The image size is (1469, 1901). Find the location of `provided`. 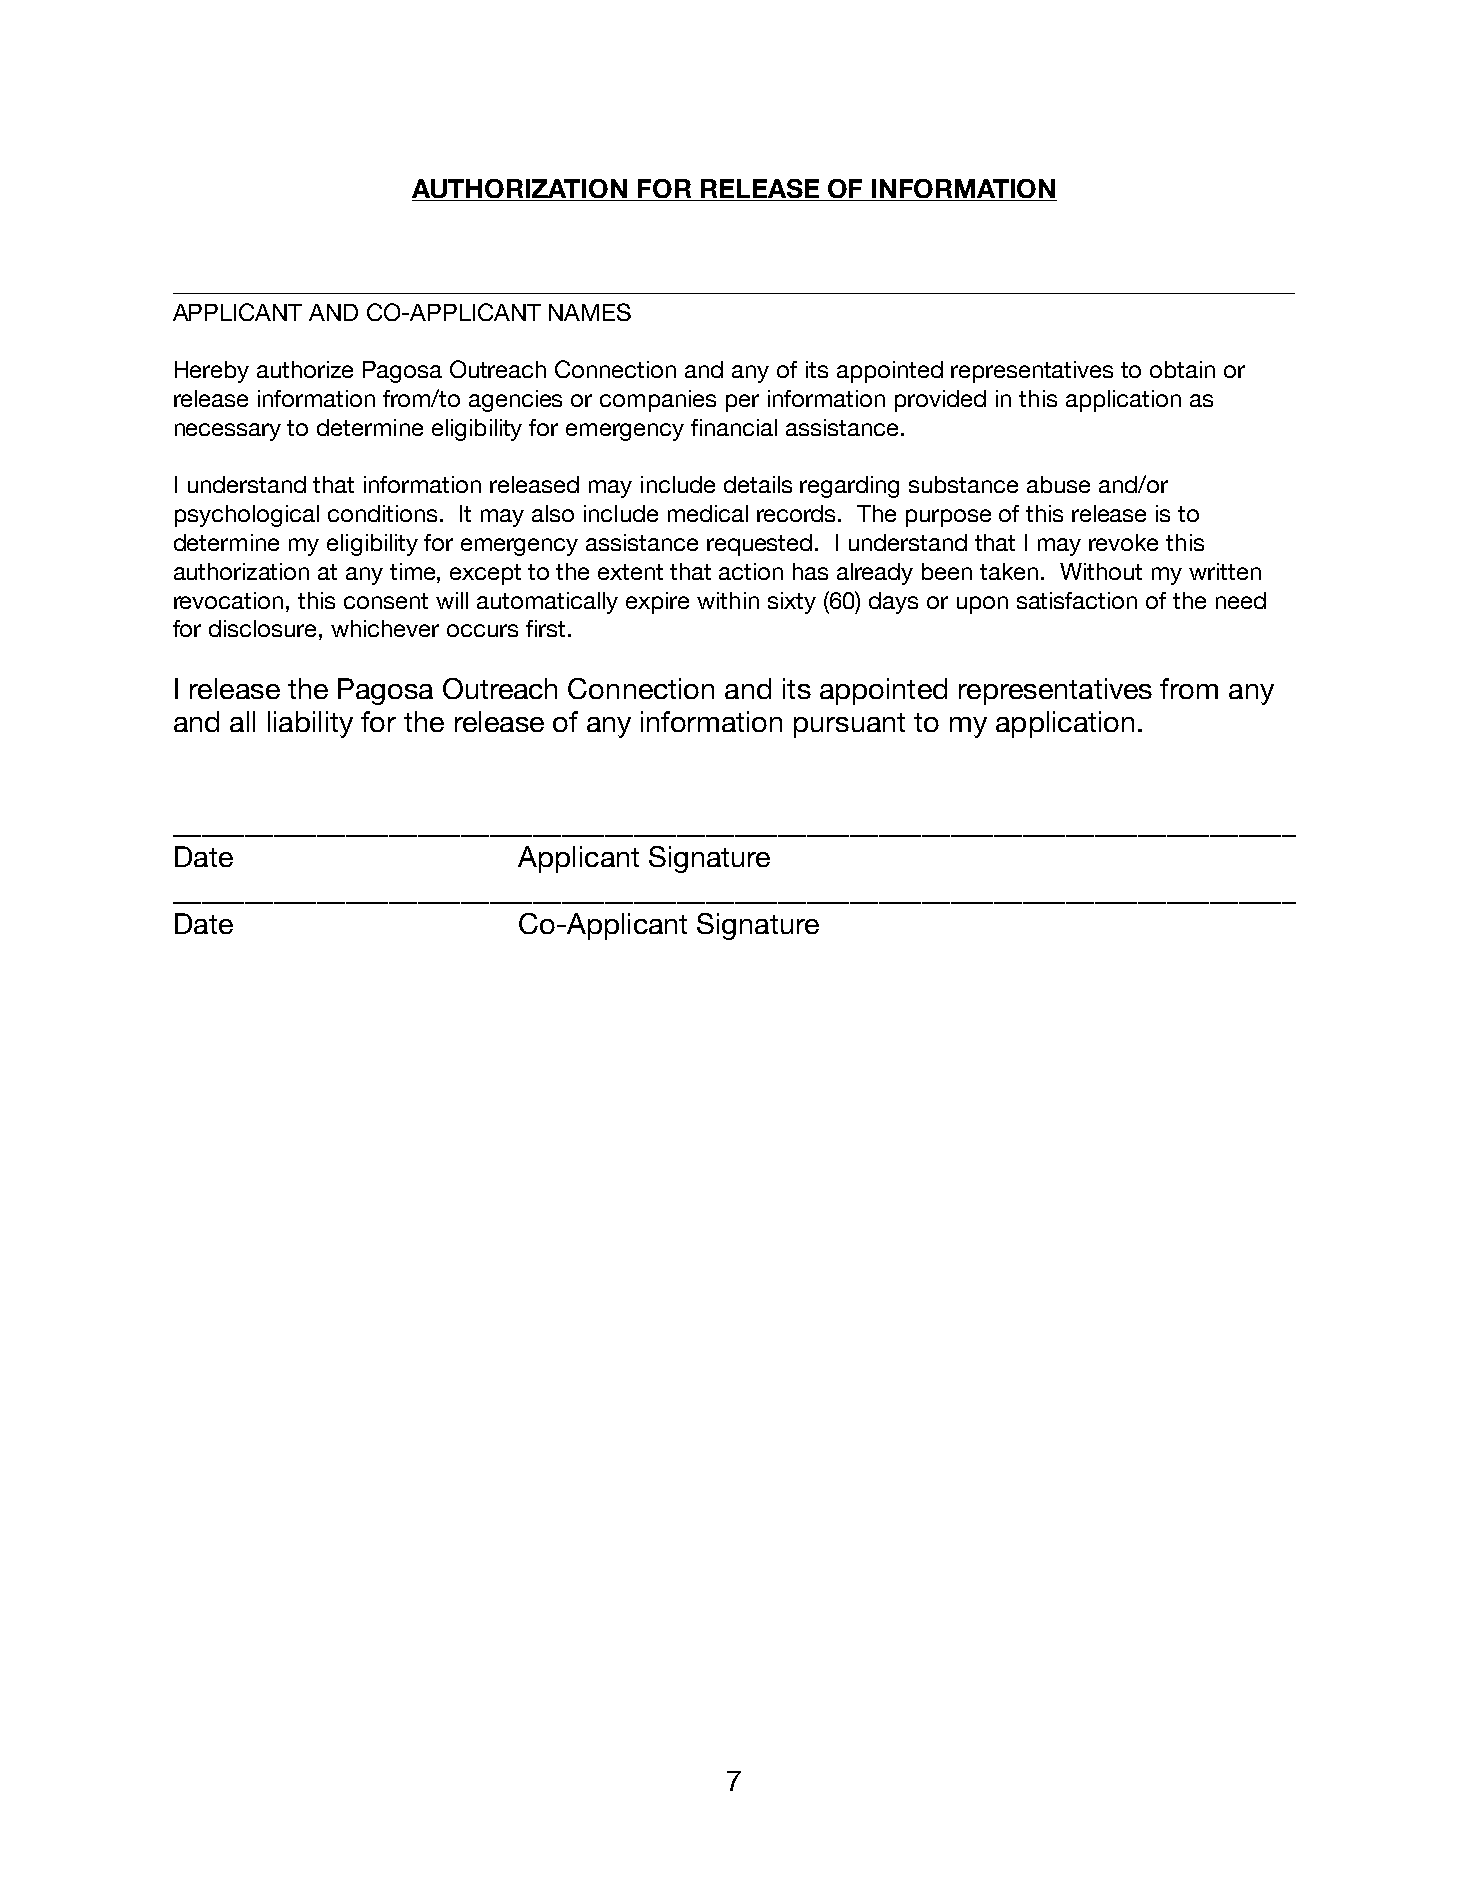

provided is located at coordinates (940, 401).
